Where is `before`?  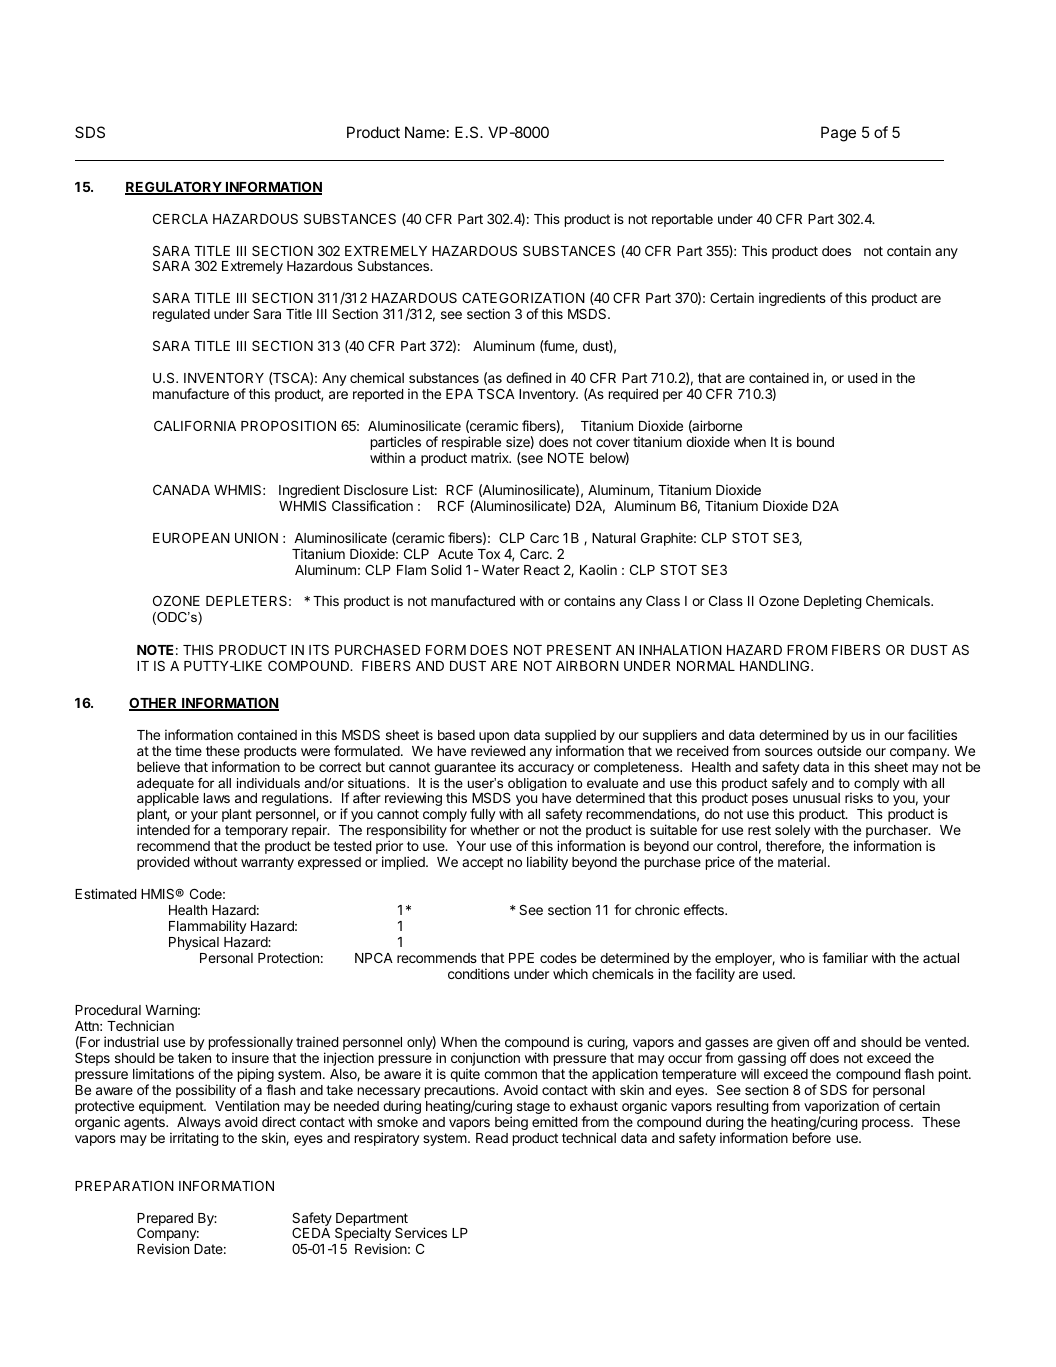
before is located at coordinates (812, 1137).
